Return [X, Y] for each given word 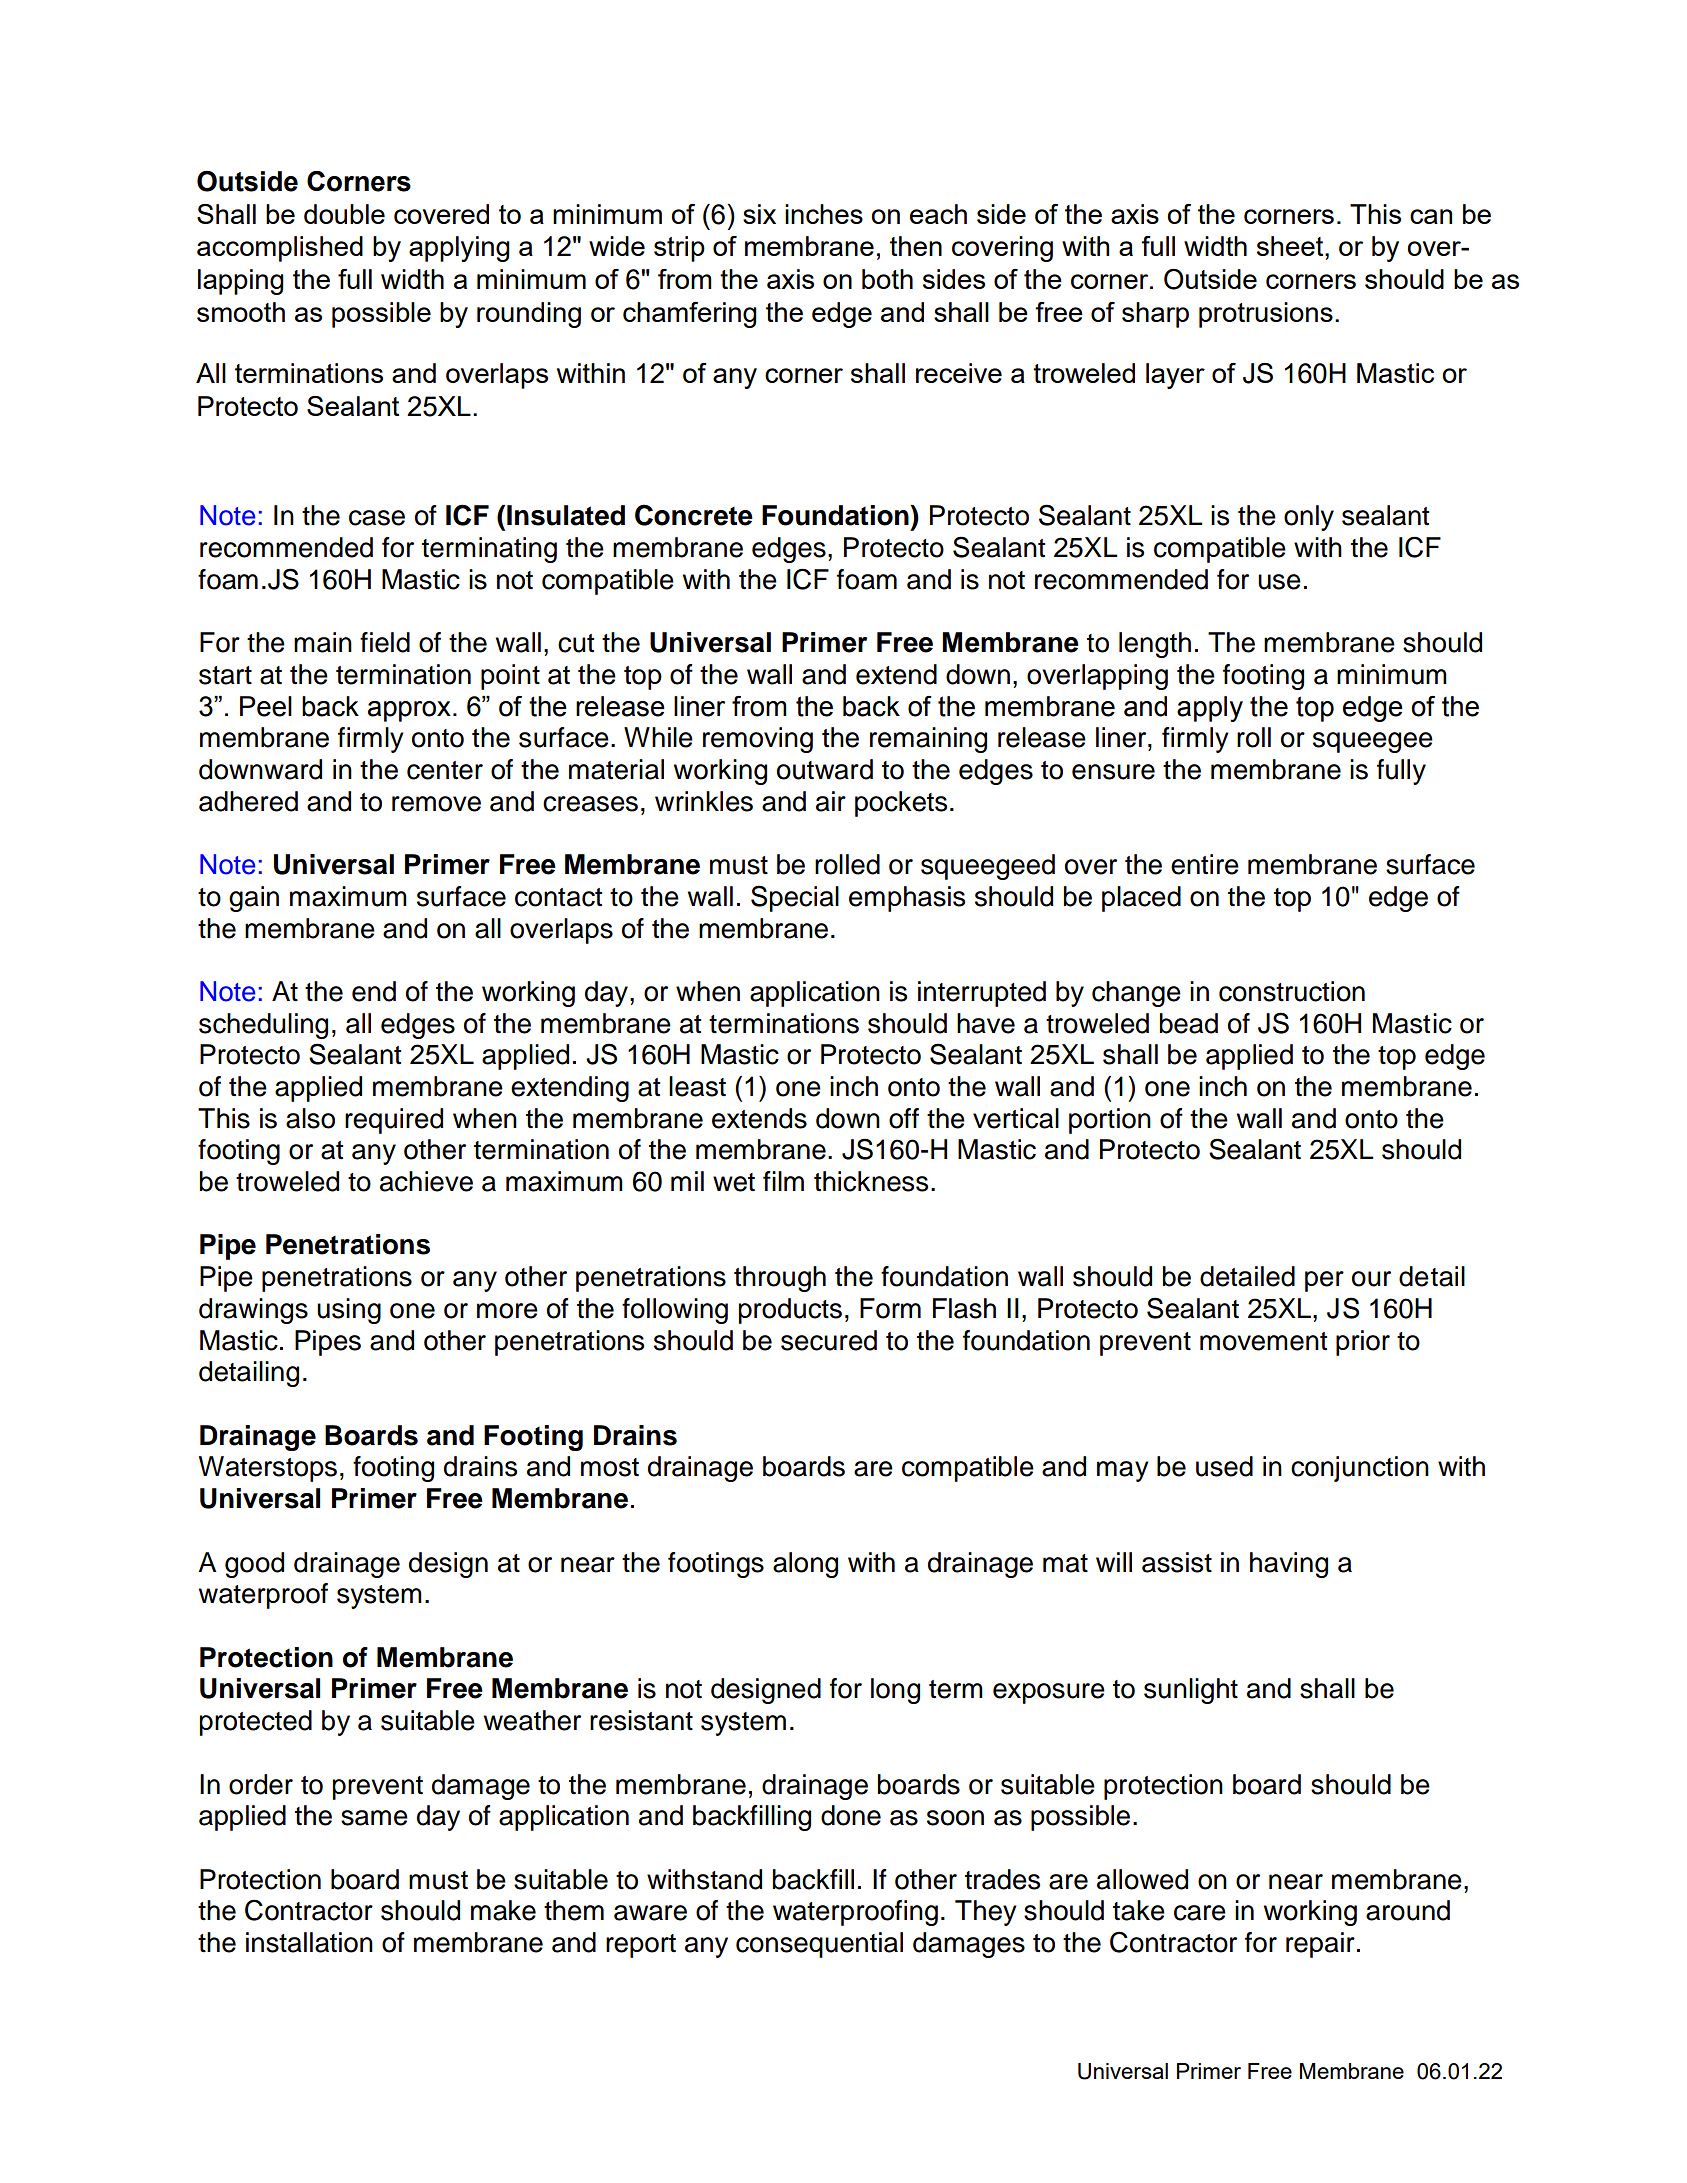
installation [309, 1942]
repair [1320, 1945]
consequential [819, 1945]
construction [1292, 991]
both [887, 279]
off [904, 1118]
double [344, 214]
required [394, 1121]
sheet [1291, 246]
